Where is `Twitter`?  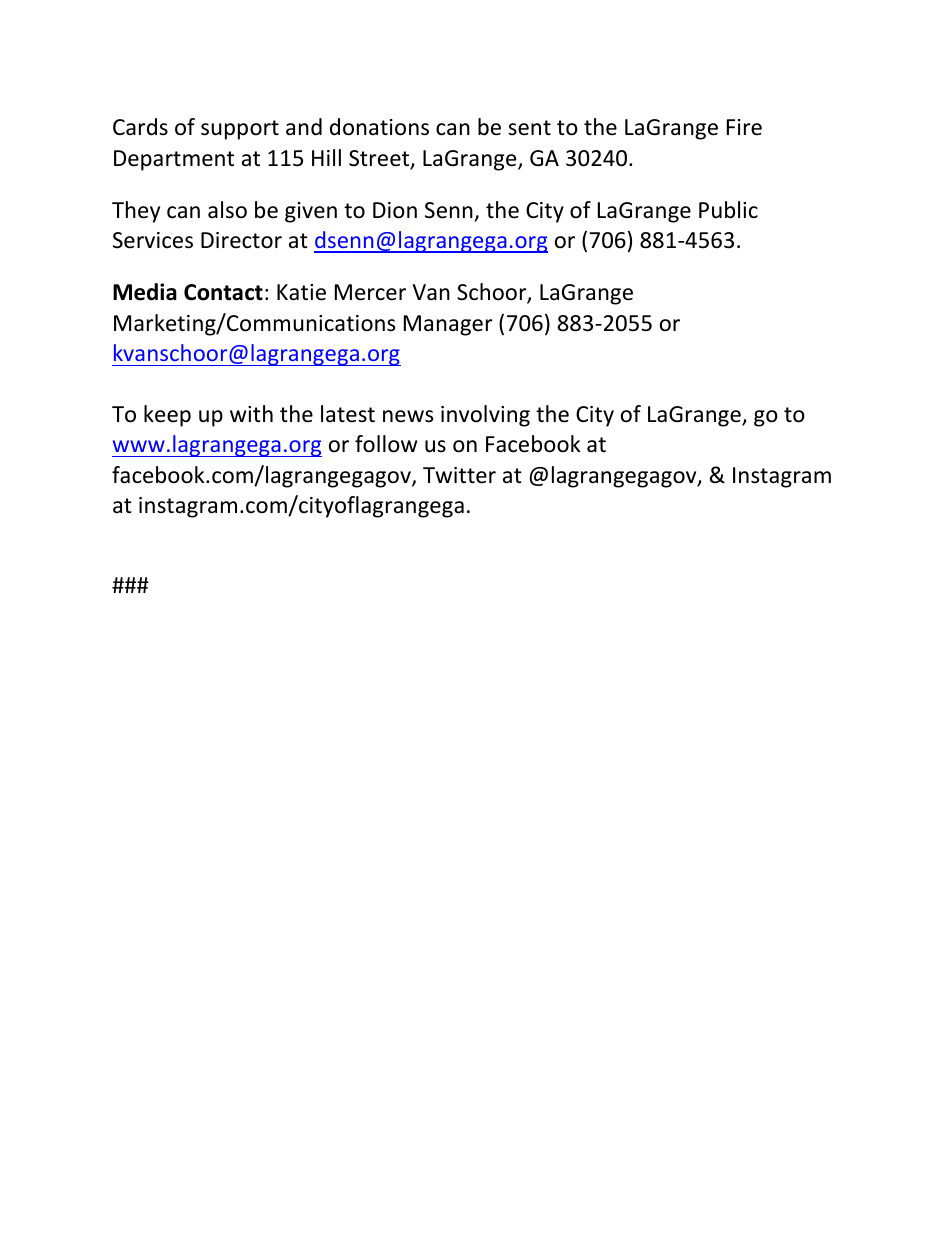 Twitter is located at coordinates (459, 475).
